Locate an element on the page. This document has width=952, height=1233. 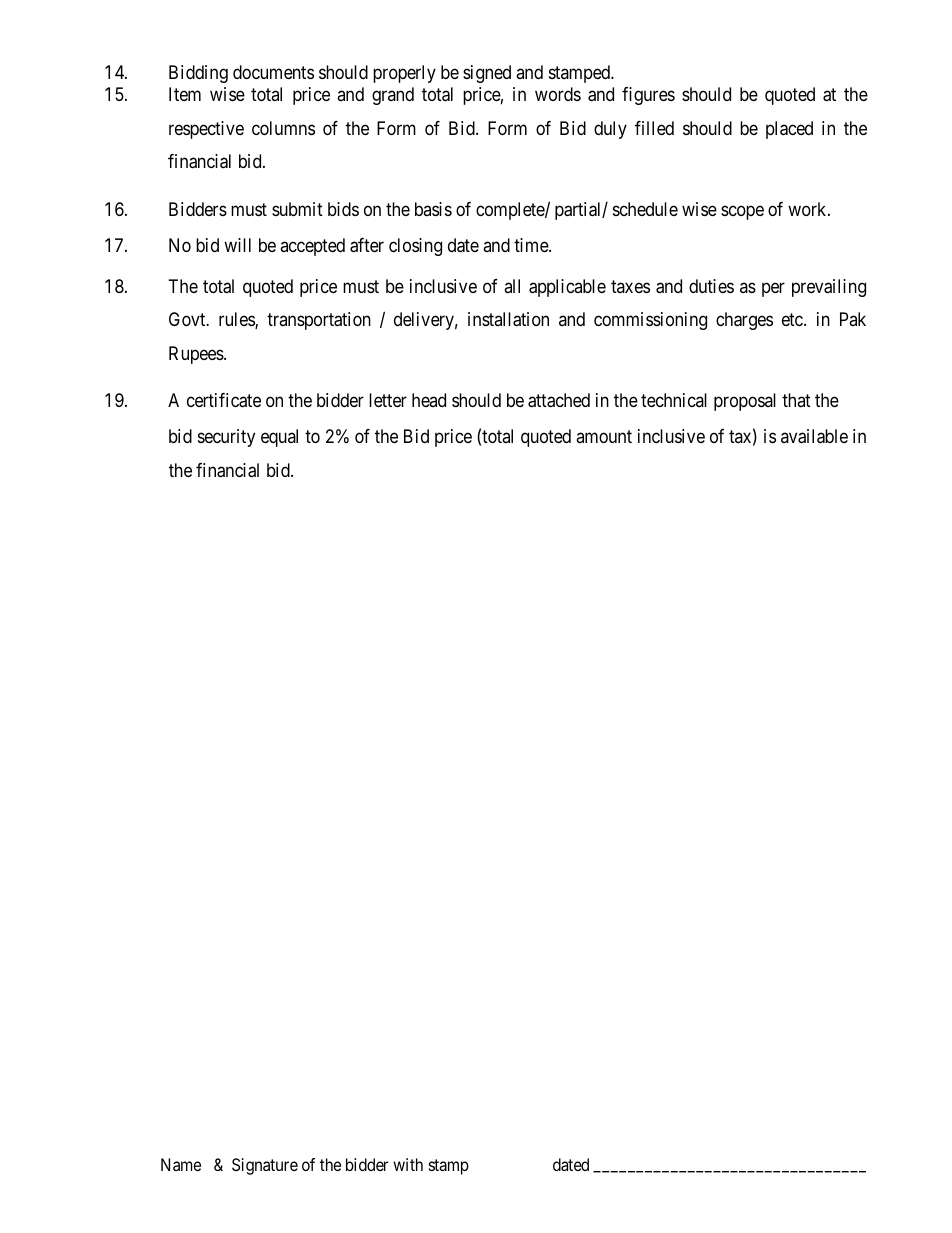
proposal is located at coordinates (745, 402).
